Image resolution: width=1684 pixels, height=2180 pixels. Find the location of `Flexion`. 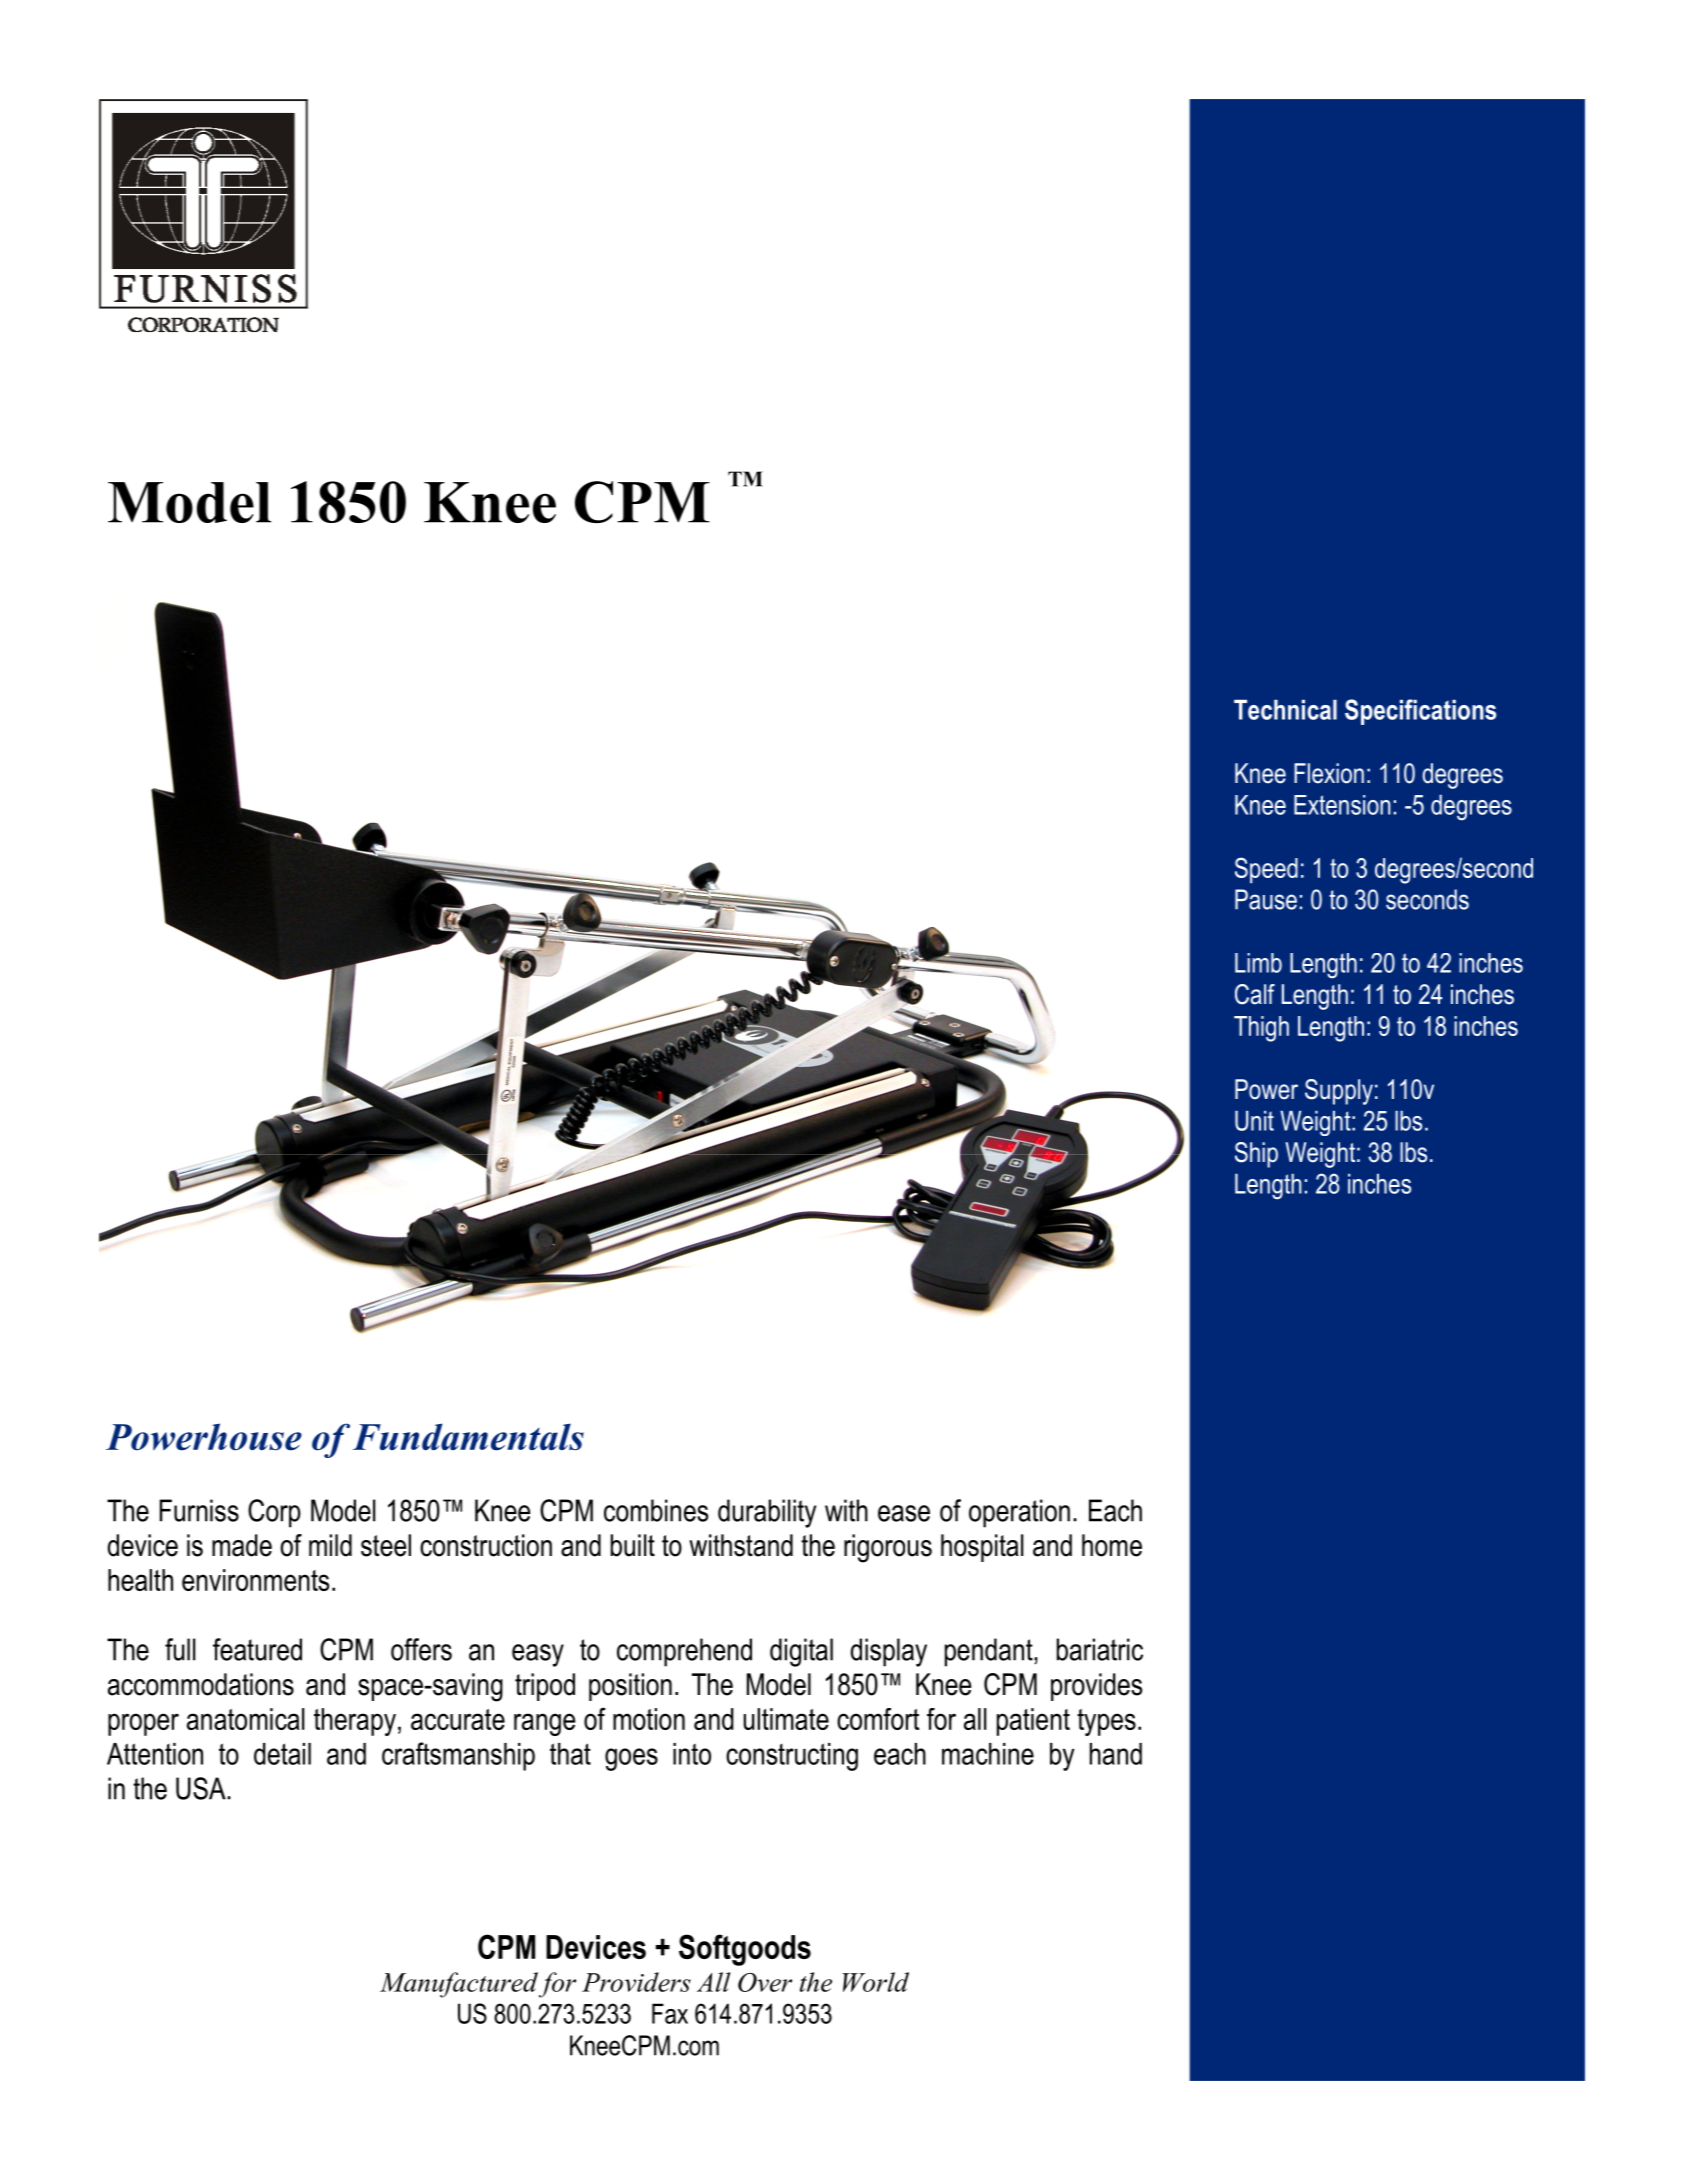

Flexion is located at coordinates (1329, 773).
